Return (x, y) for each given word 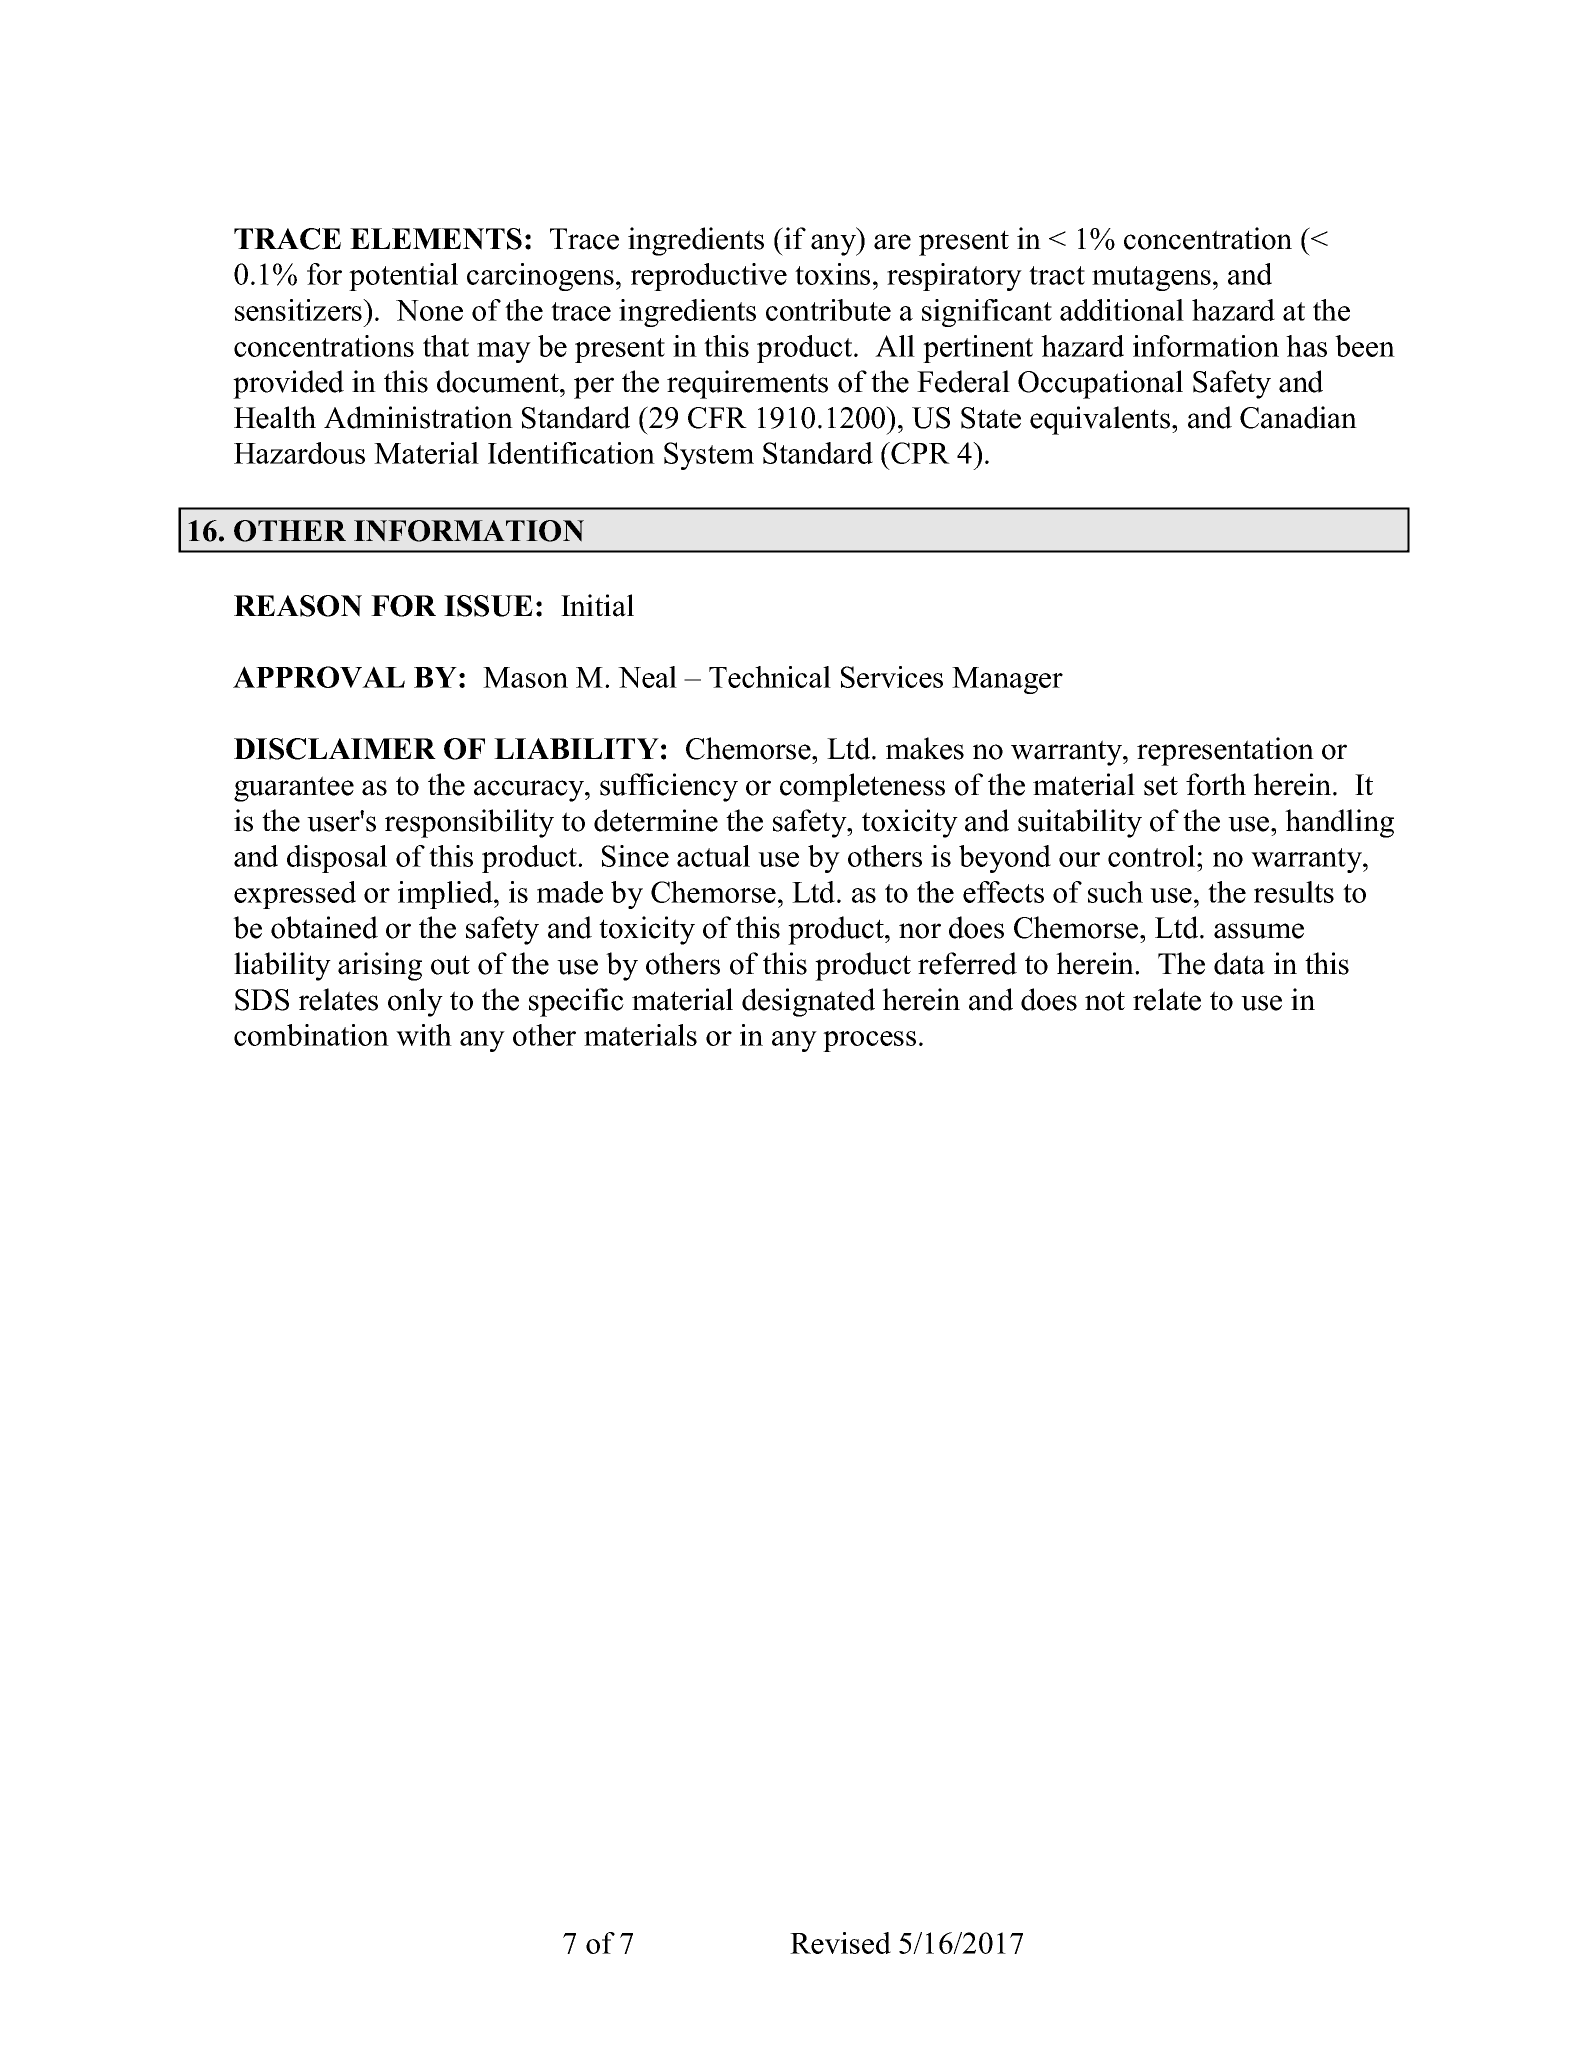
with (424, 1035)
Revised (840, 1943)
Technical (770, 677)
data (1239, 963)
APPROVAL (319, 677)
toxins (832, 274)
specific (576, 1002)
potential (403, 277)
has (1306, 346)
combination (311, 1035)
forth (1216, 784)
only (415, 1002)
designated (808, 1002)
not (1105, 1001)
